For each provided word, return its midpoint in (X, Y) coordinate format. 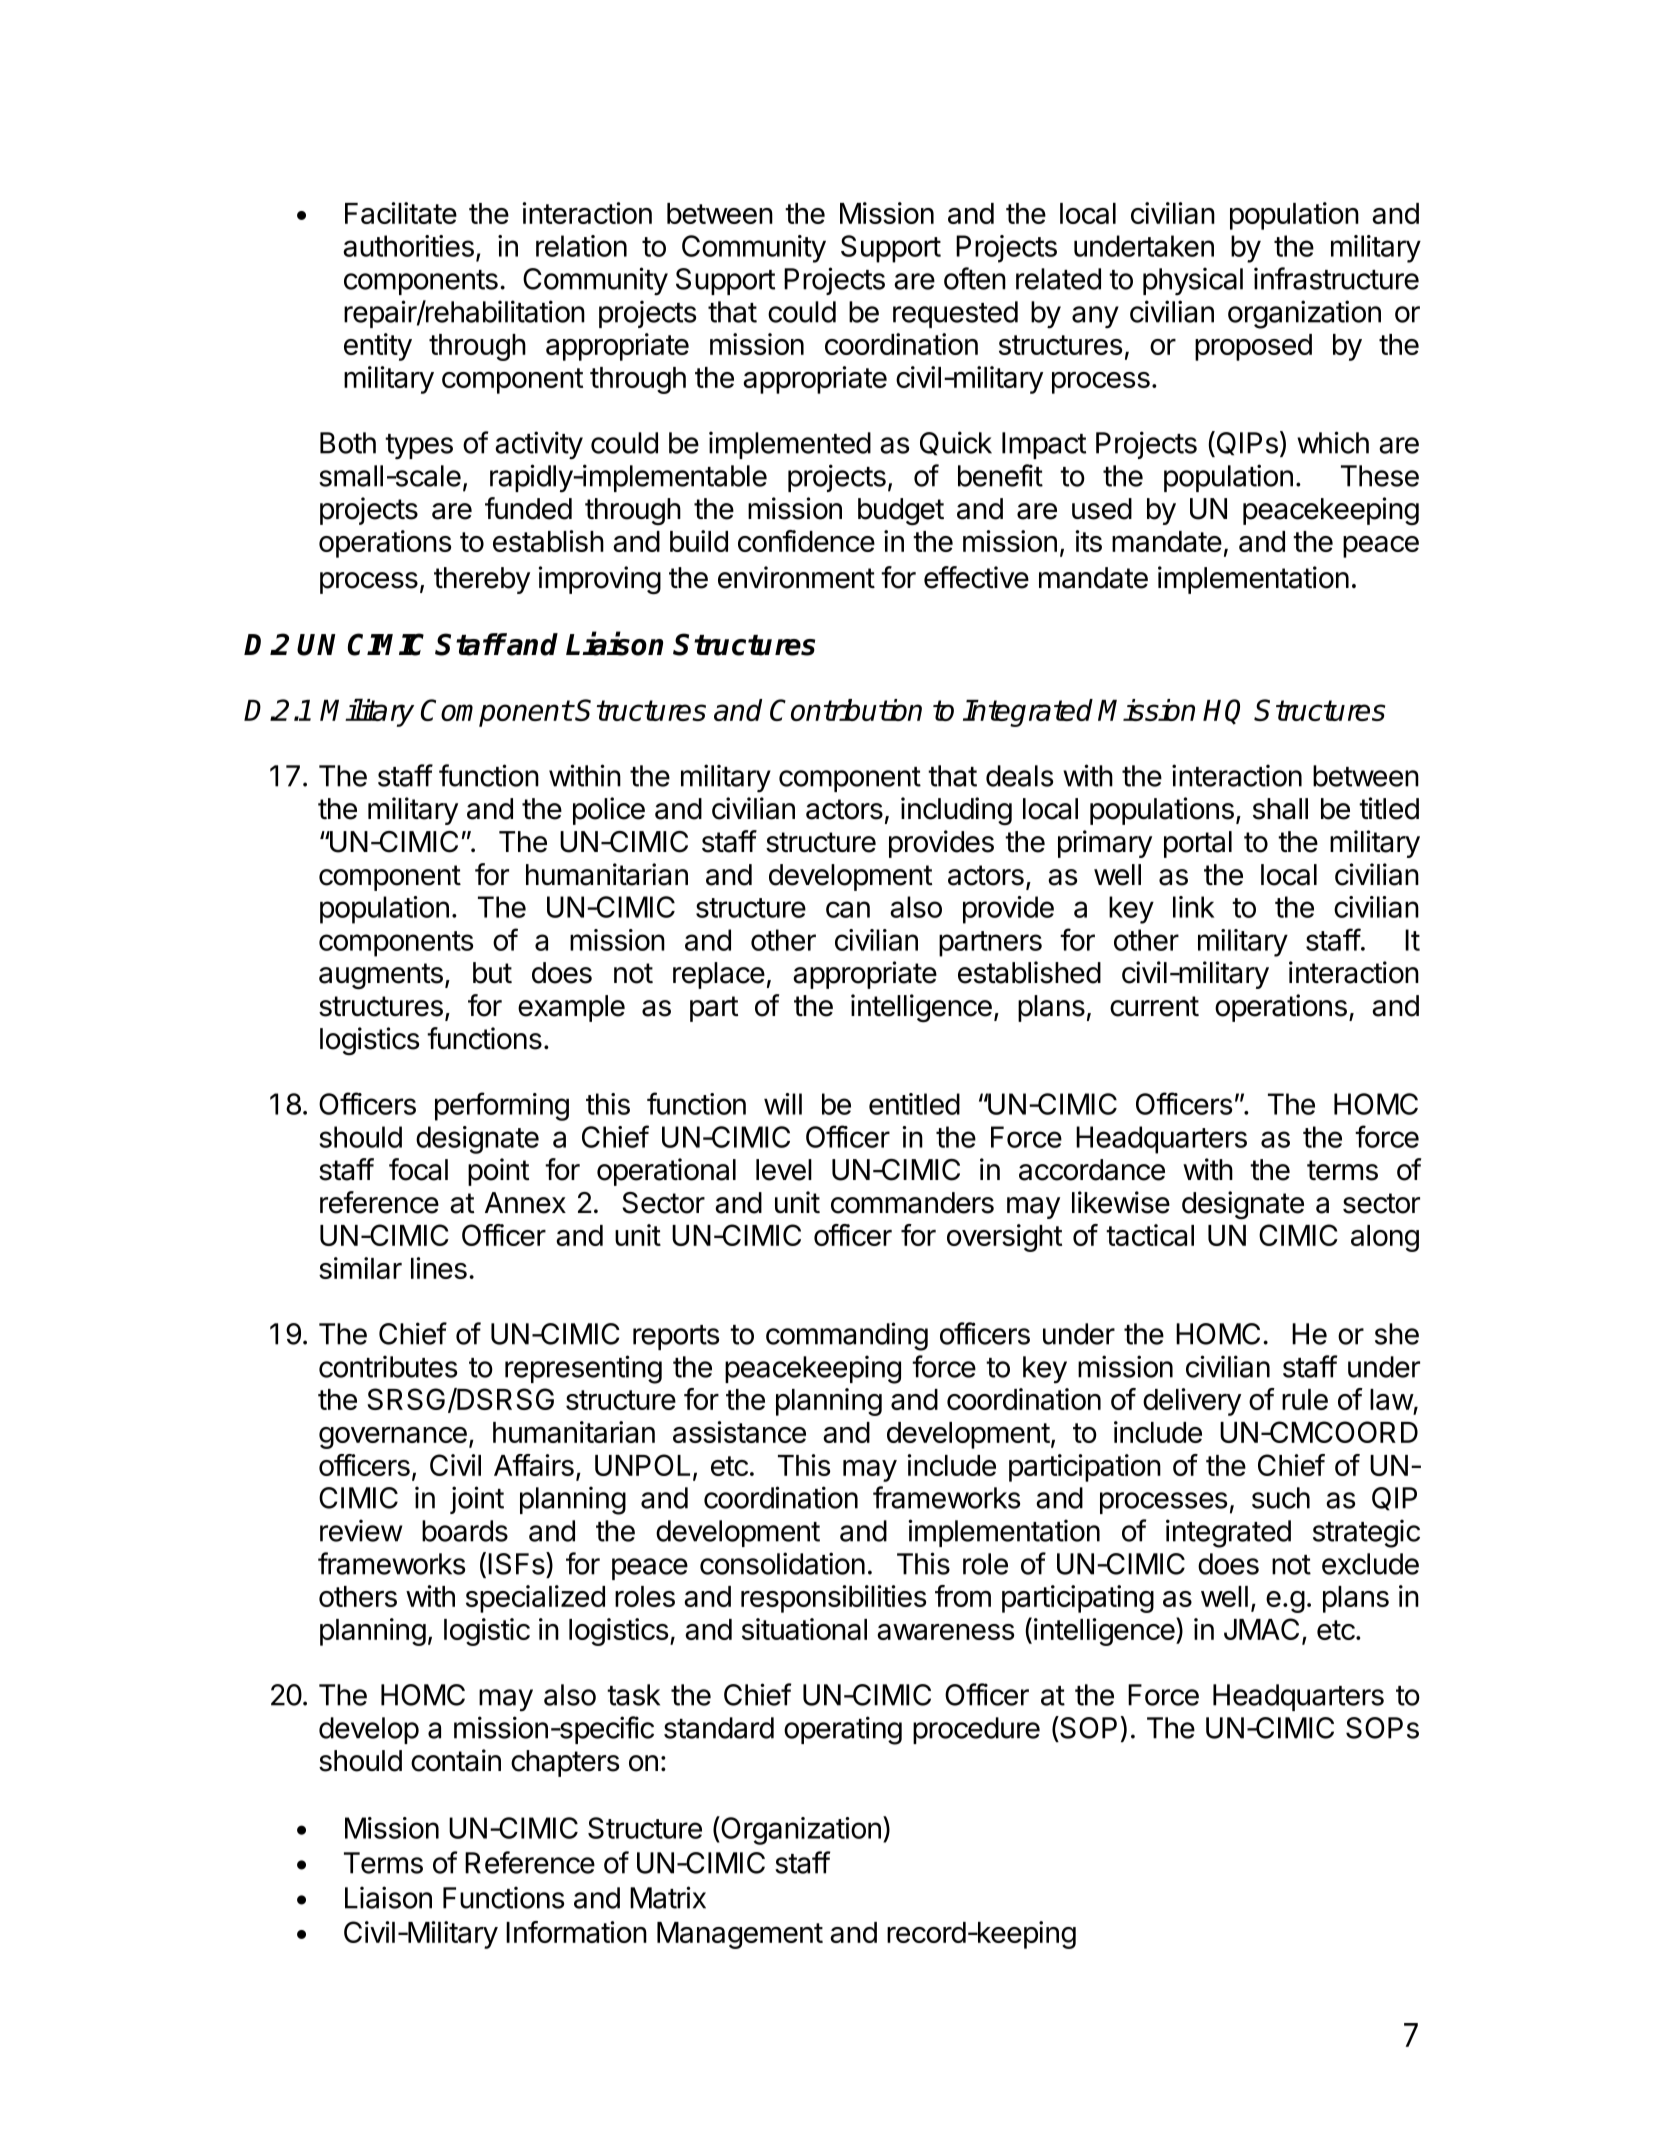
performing (502, 1106)
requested (955, 314)
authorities (408, 246)
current (1154, 1006)
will (783, 1104)
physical (1193, 281)
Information (576, 1932)
